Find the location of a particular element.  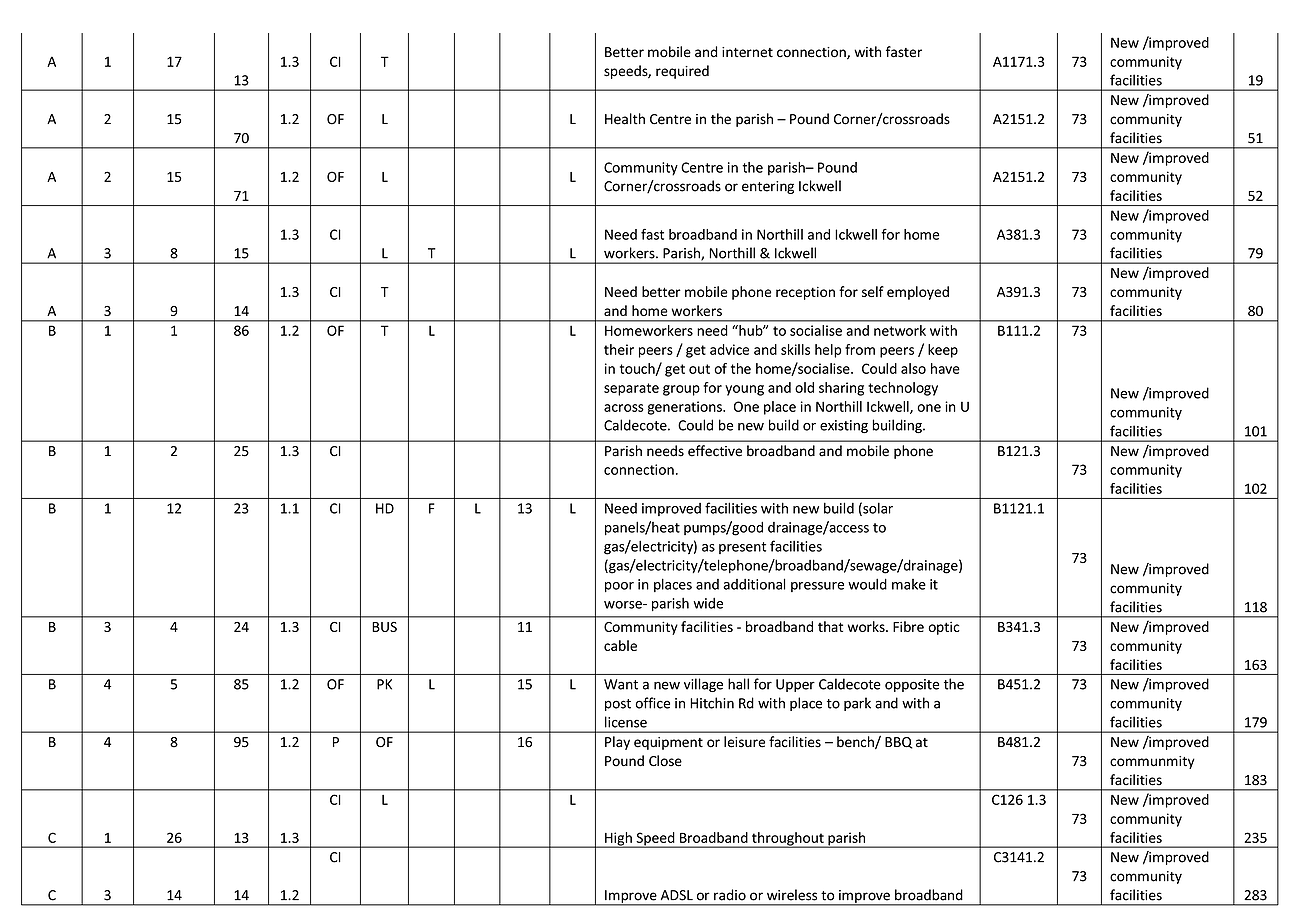

village is located at coordinates (703, 685).
